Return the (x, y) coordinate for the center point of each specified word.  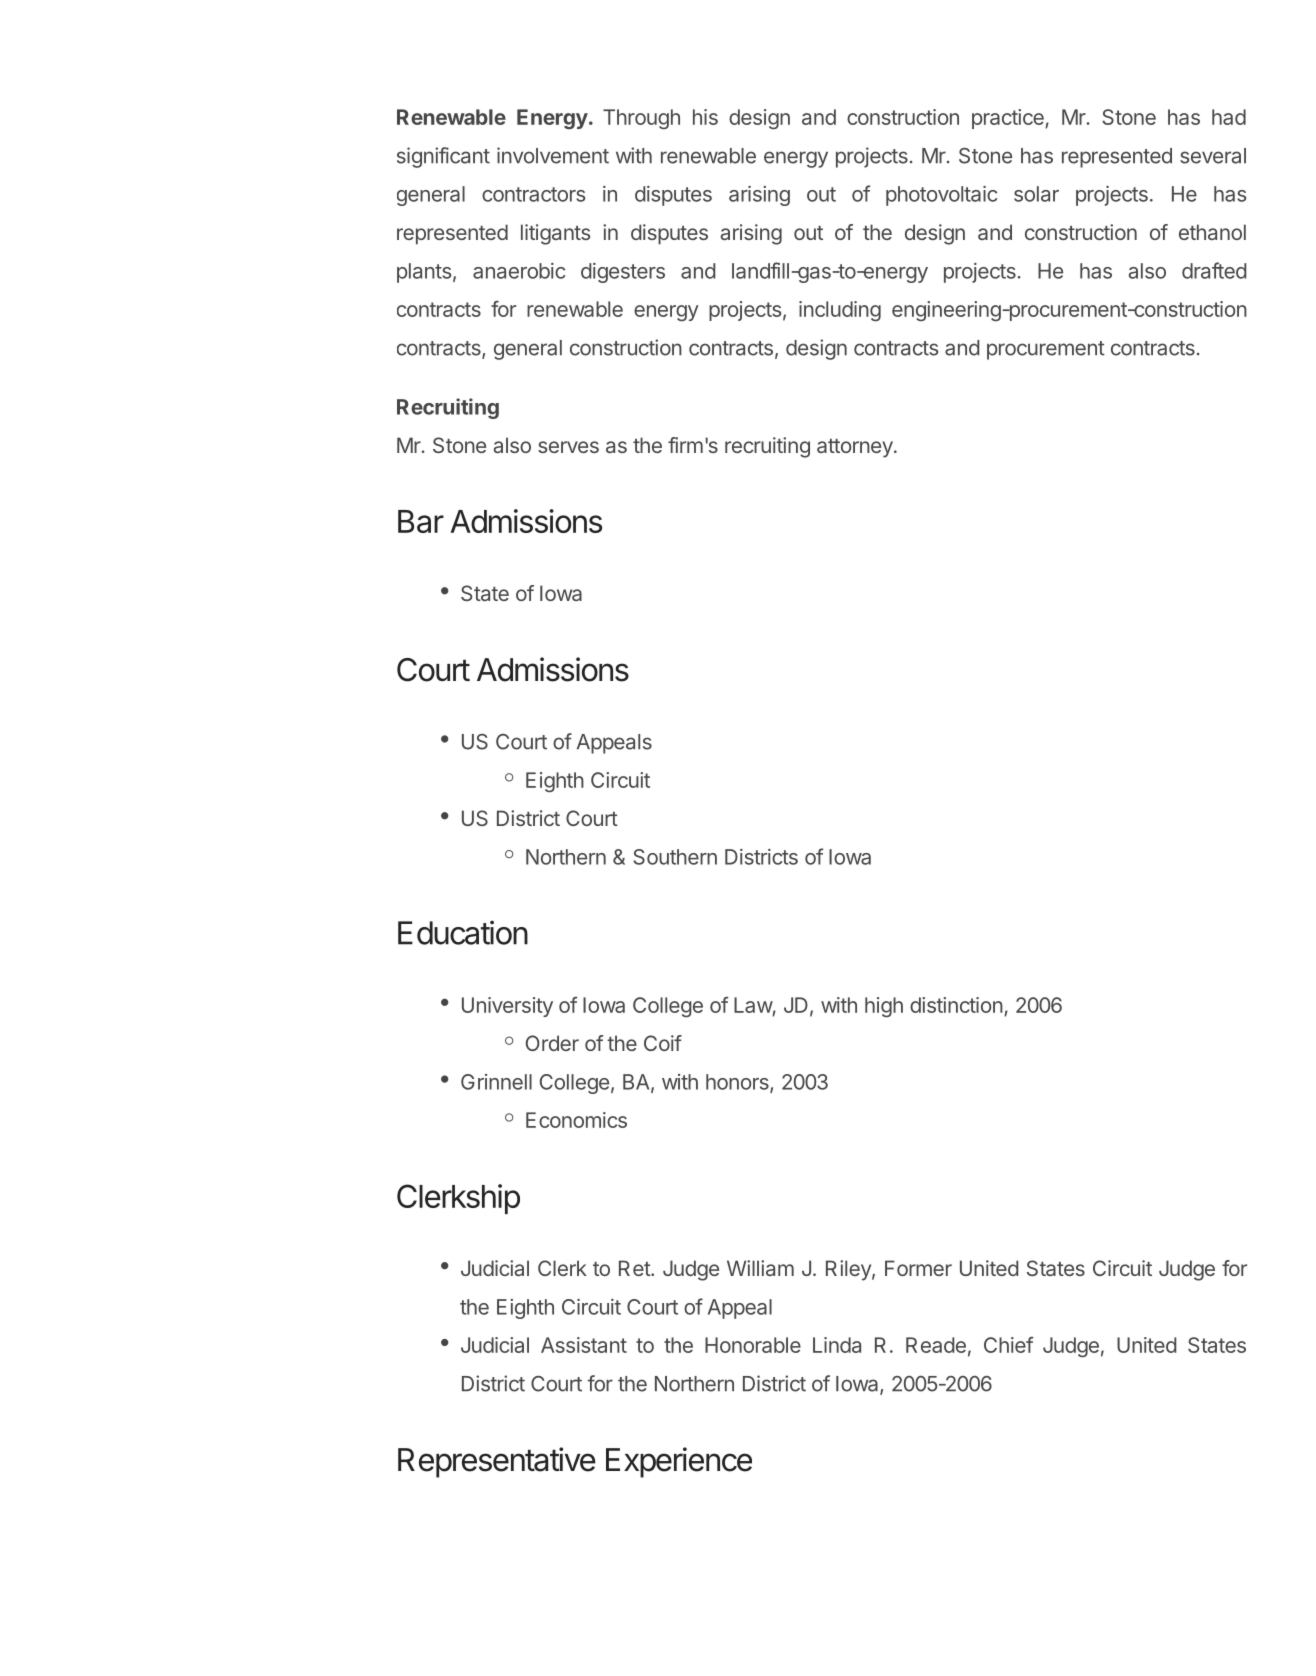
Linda (837, 1345)
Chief (1009, 1345)
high (884, 1007)
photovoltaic (941, 196)
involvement (553, 155)
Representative (497, 1462)
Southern (675, 857)
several (1213, 156)
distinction (956, 1005)
